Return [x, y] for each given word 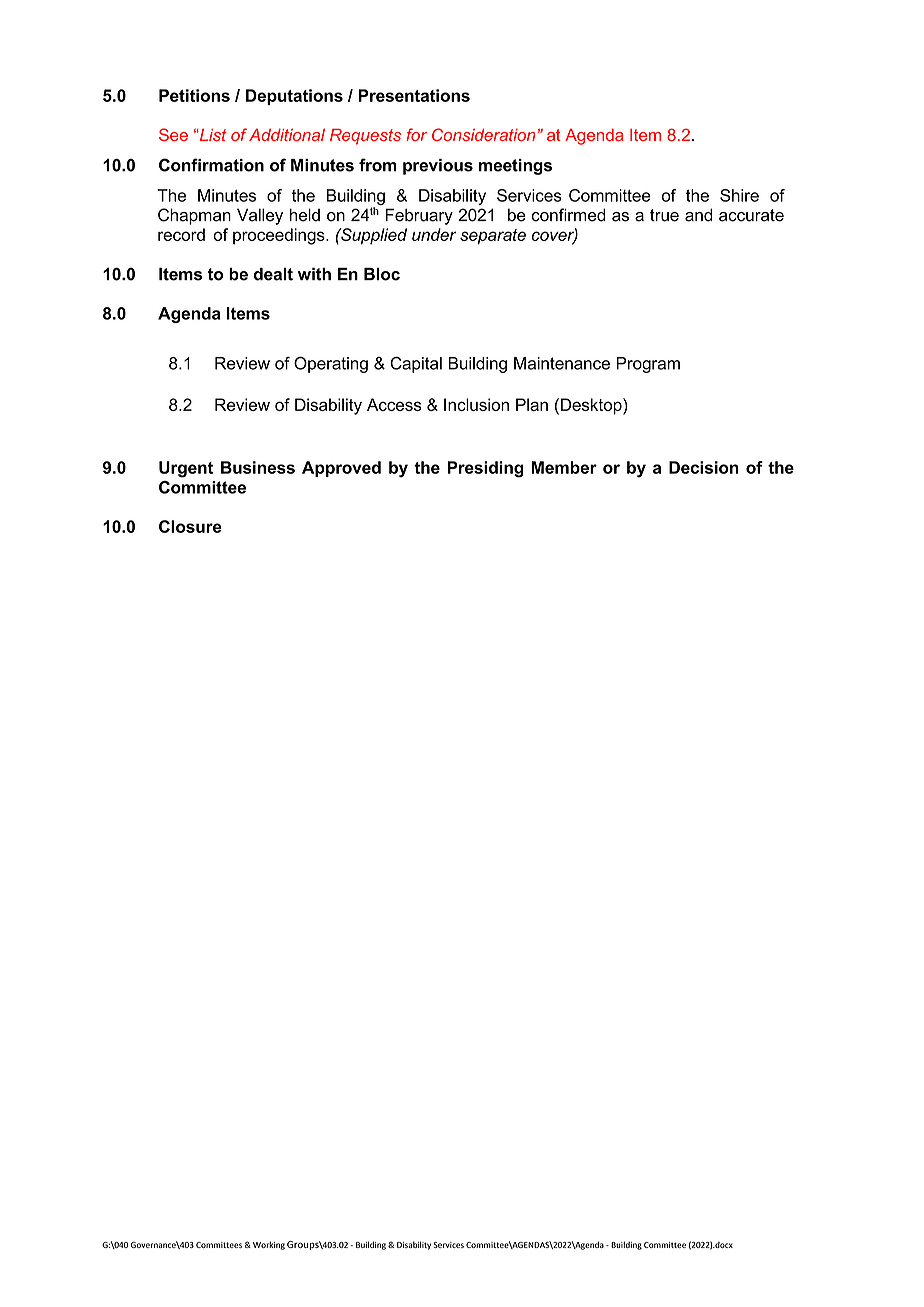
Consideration [483, 134]
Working [269, 1245]
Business [258, 467]
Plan [532, 404]
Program [648, 365]
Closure [190, 526]
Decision [704, 467]
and [699, 215]
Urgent [186, 469]
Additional [287, 135]
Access [394, 404]
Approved [341, 469]
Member [564, 467]
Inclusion [476, 404]
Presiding [486, 469]
